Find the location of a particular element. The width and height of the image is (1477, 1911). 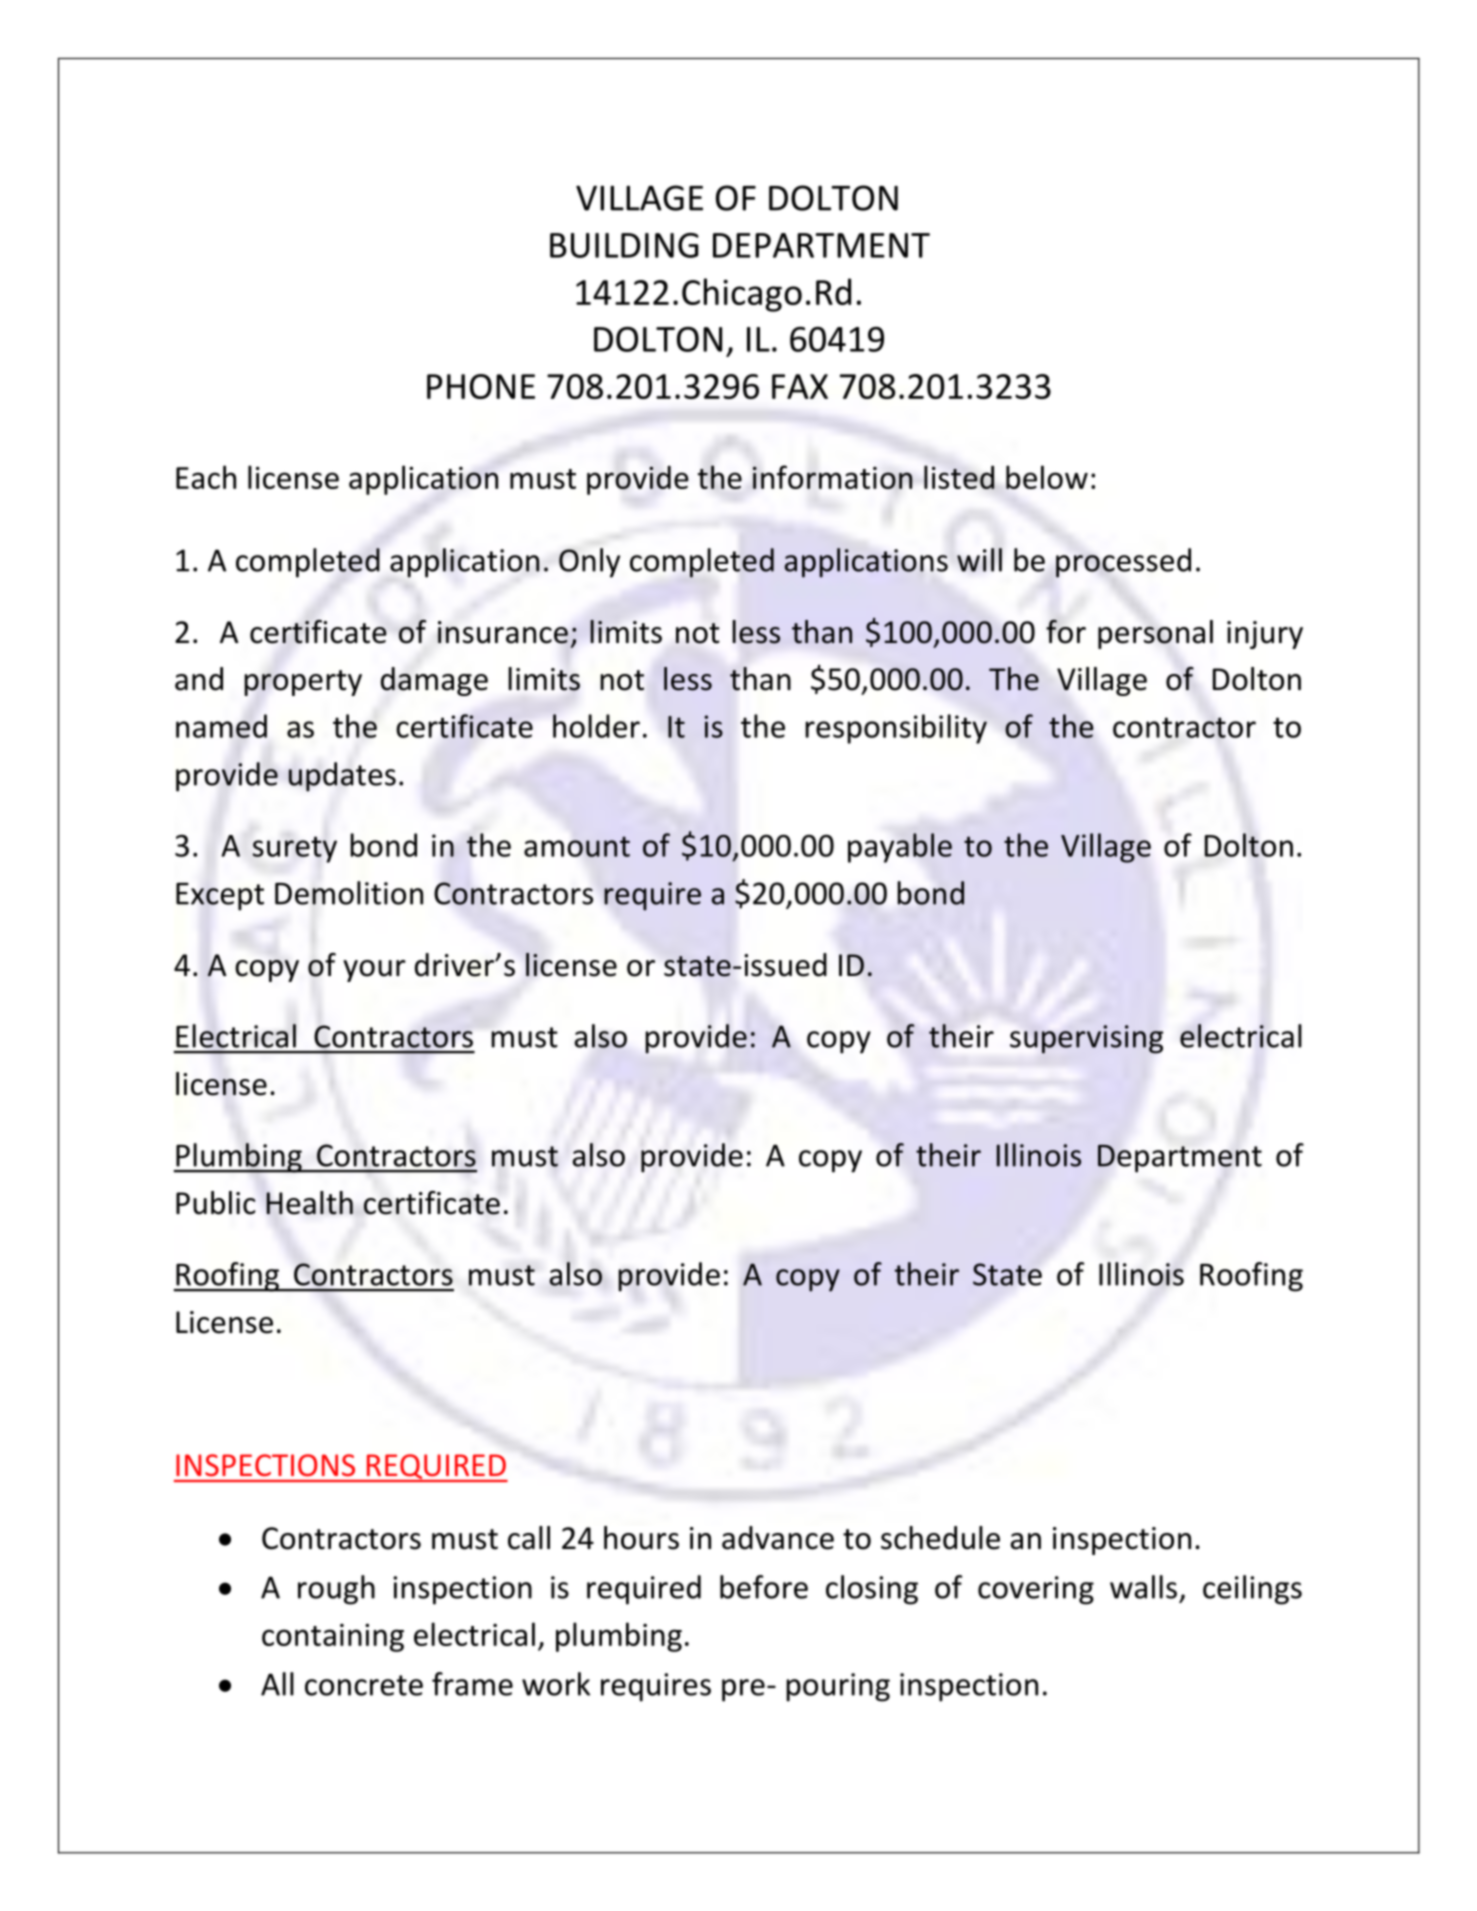

supervising is located at coordinates (1086, 1039).
